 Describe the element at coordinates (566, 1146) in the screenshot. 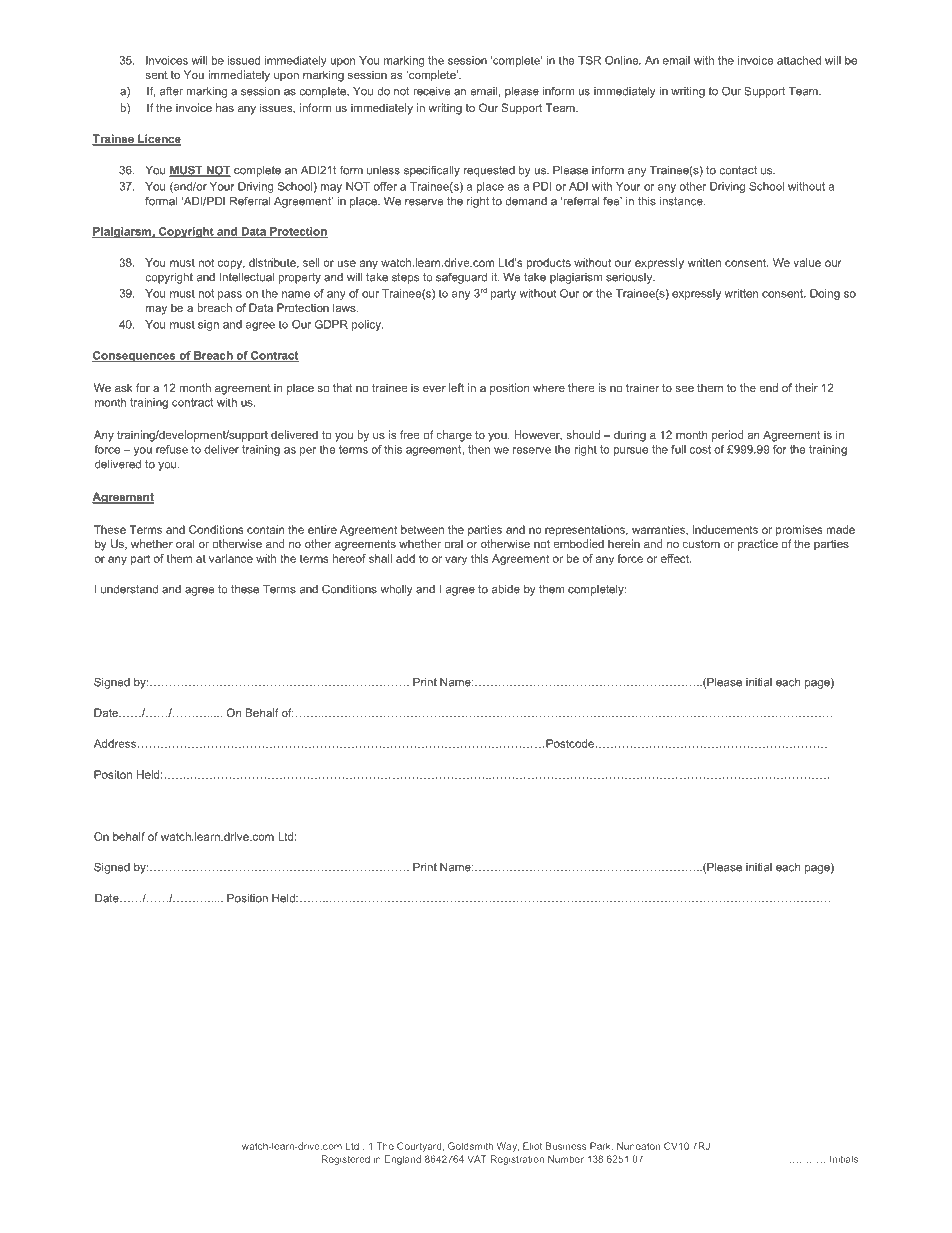

I see `Business` at that location.
